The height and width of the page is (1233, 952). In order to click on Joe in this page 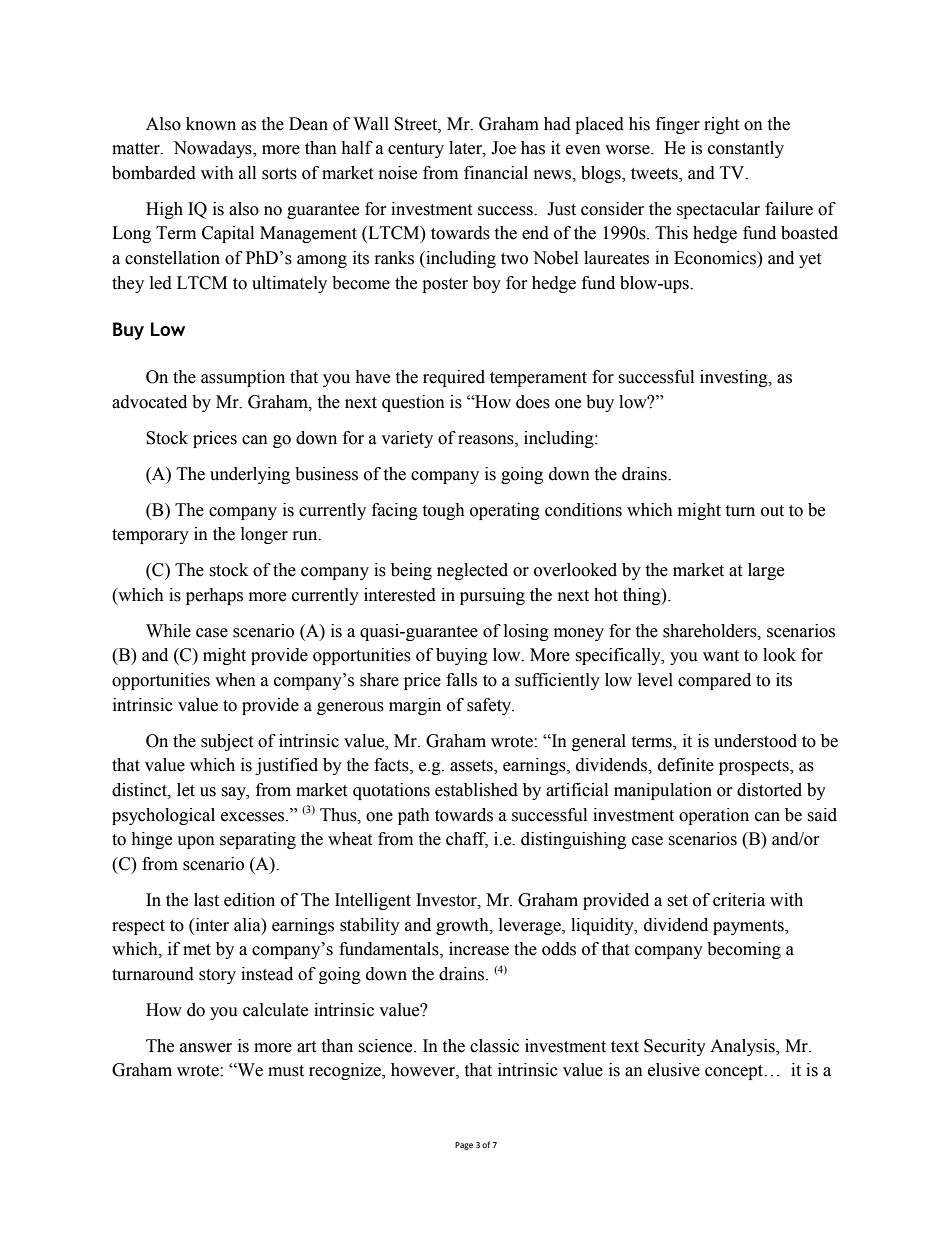, I will do `click(503, 148)`.
